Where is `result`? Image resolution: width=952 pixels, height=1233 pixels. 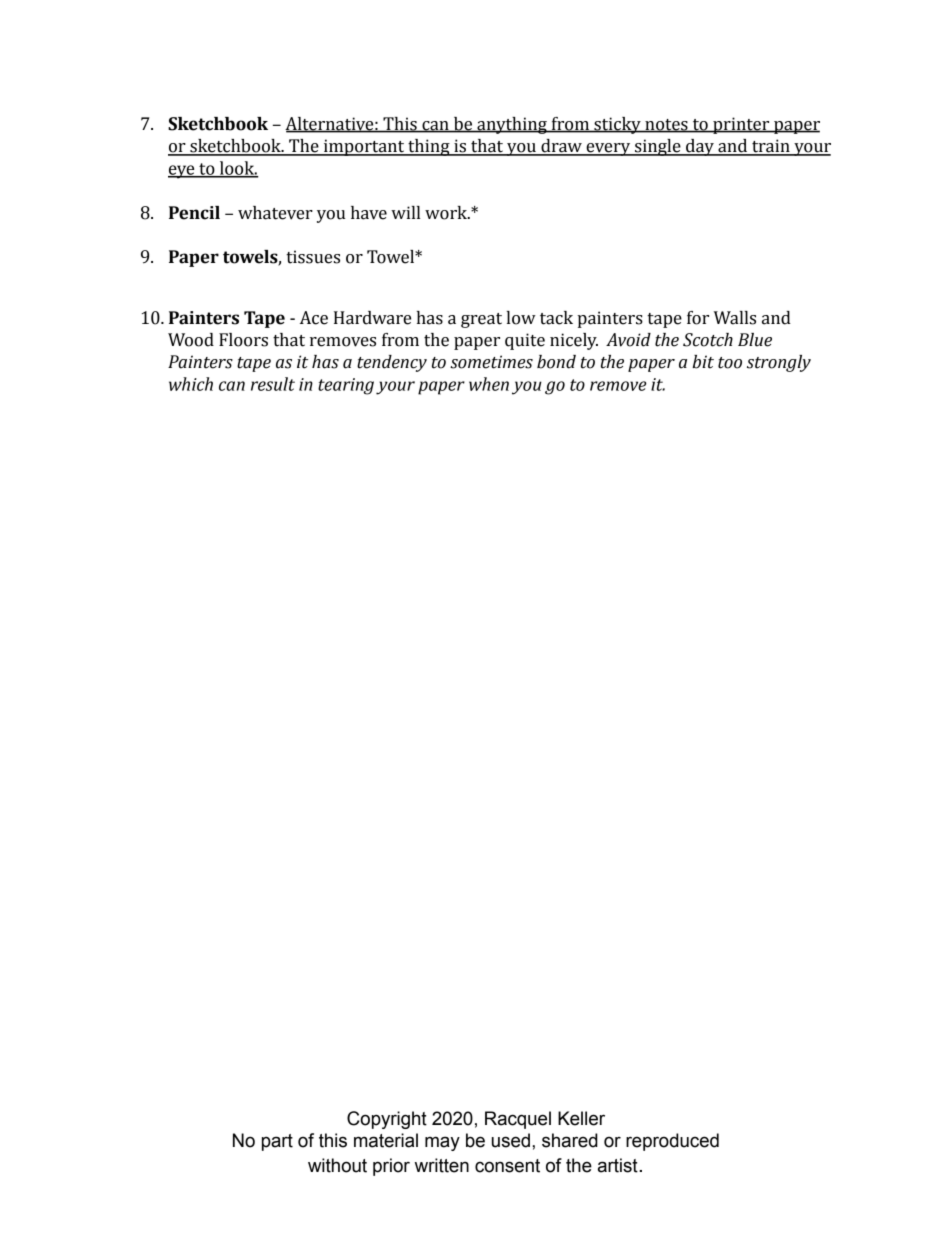 result is located at coordinates (273, 384).
